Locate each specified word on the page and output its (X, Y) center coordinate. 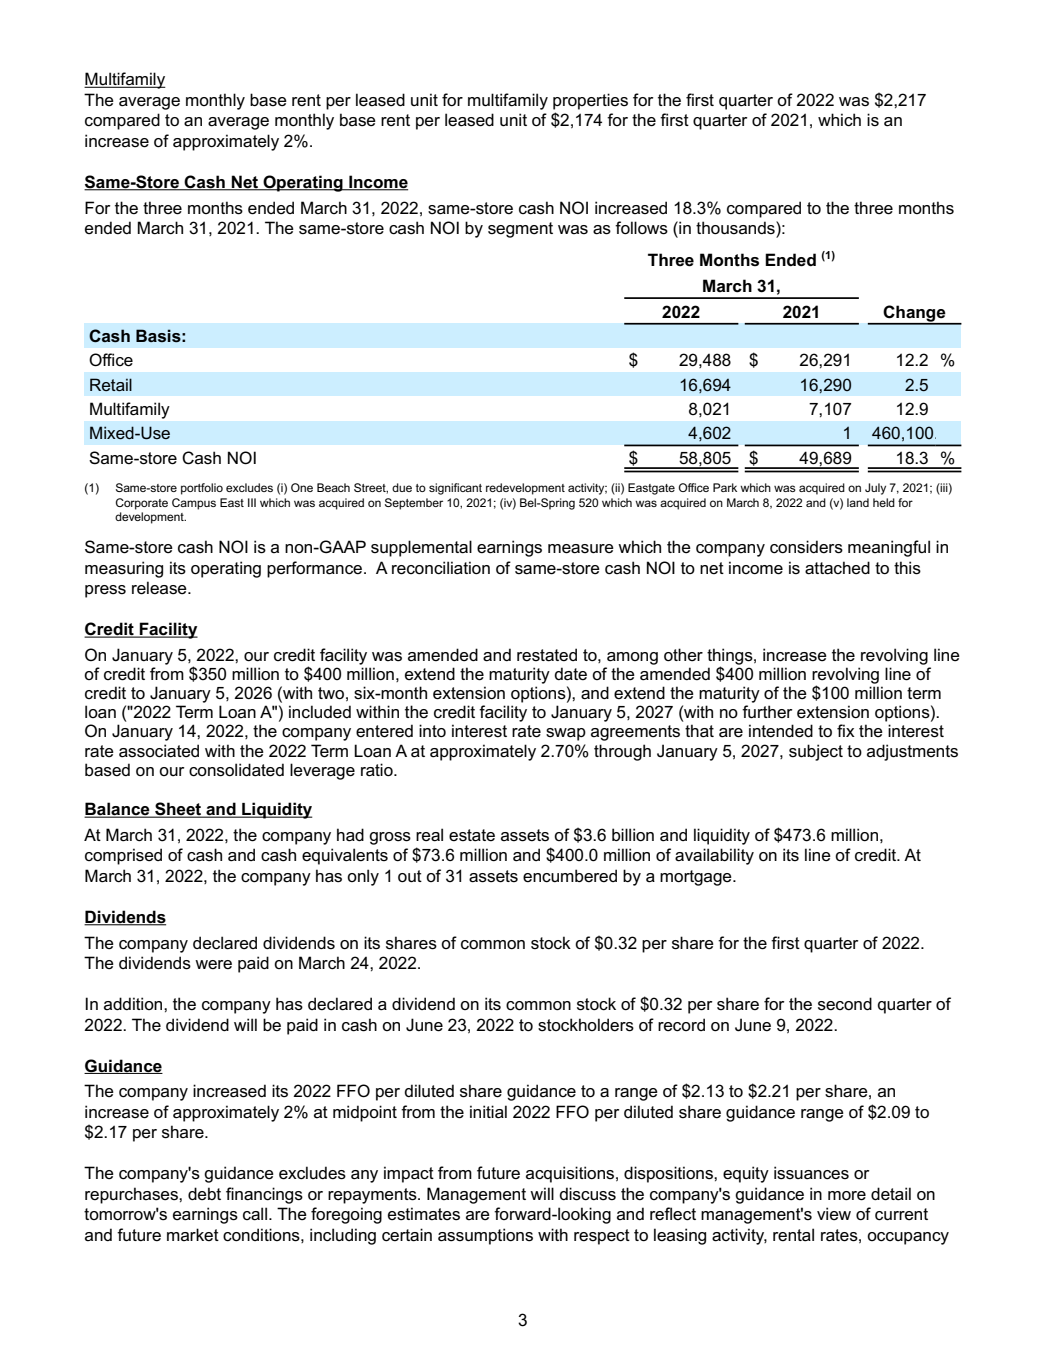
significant (455, 489)
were (213, 964)
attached (837, 568)
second (845, 1004)
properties (590, 101)
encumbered (570, 876)
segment (520, 230)
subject (816, 752)
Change (915, 314)
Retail (111, 384)
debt (204, 1194)
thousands (736, 228)
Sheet (178, 810)
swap (566, 734)
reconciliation (441, 568)
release (160, 588)
